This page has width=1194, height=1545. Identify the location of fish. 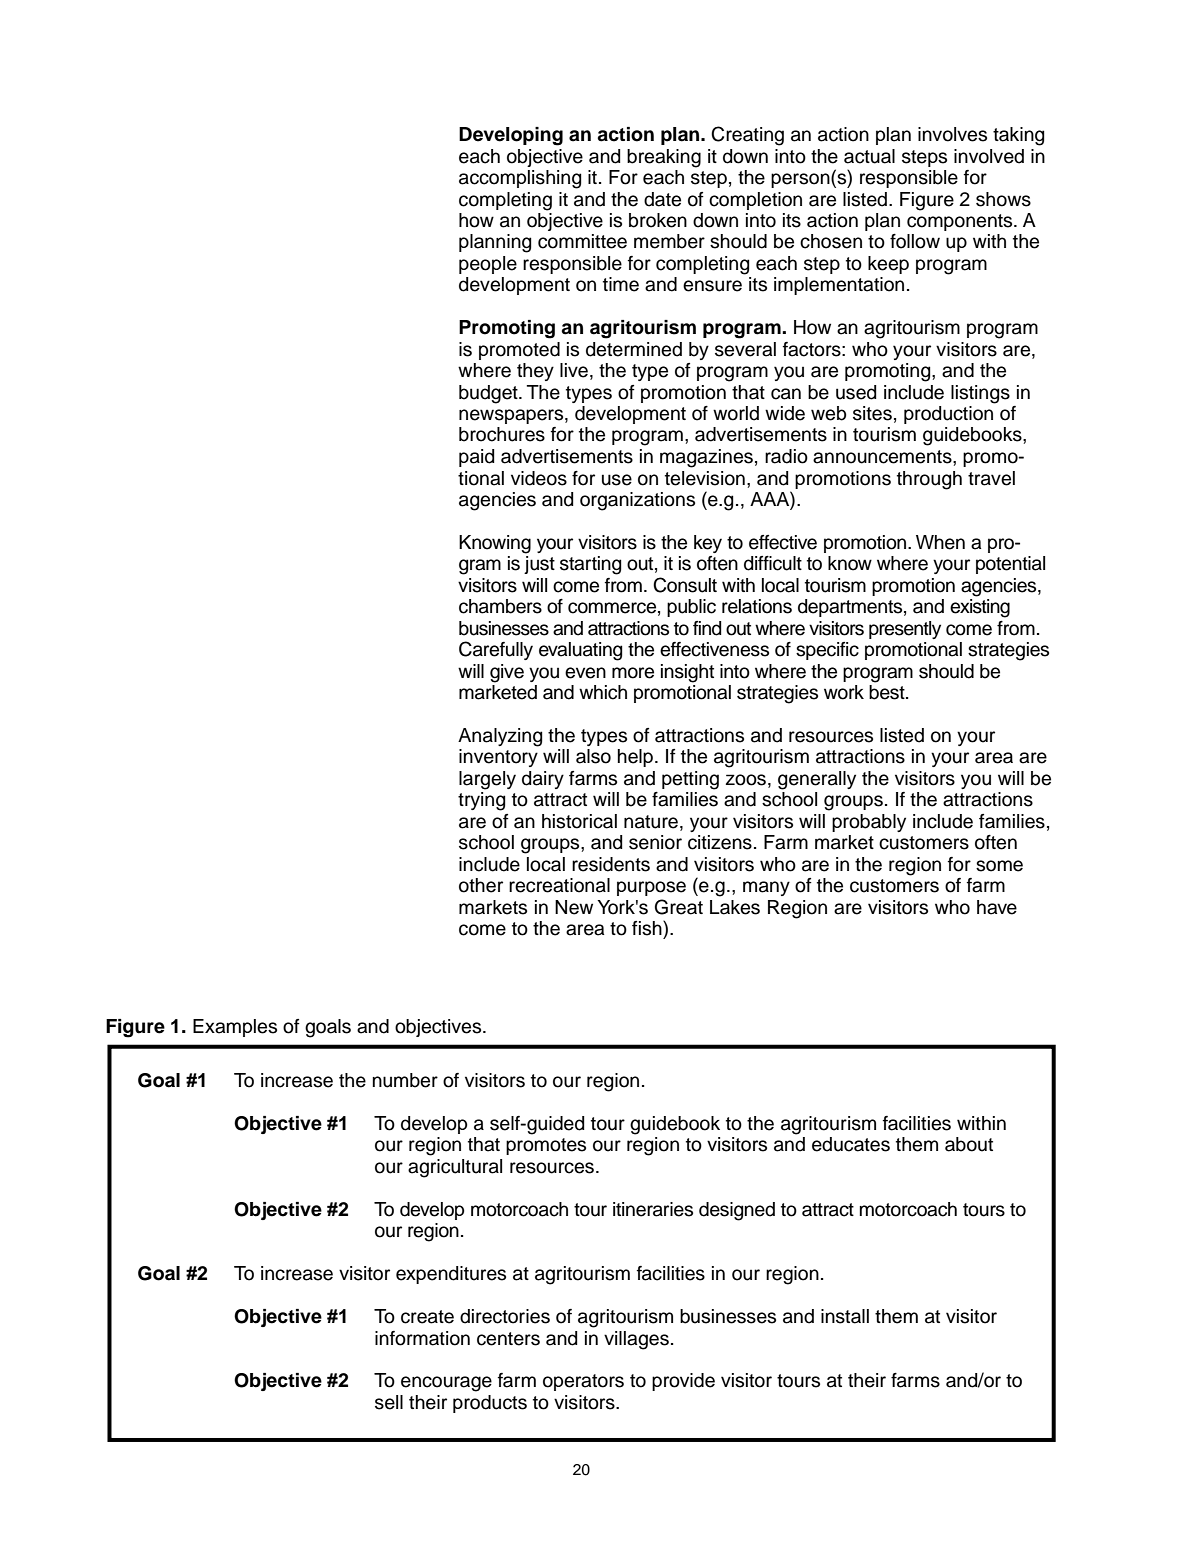
(648, 928).
